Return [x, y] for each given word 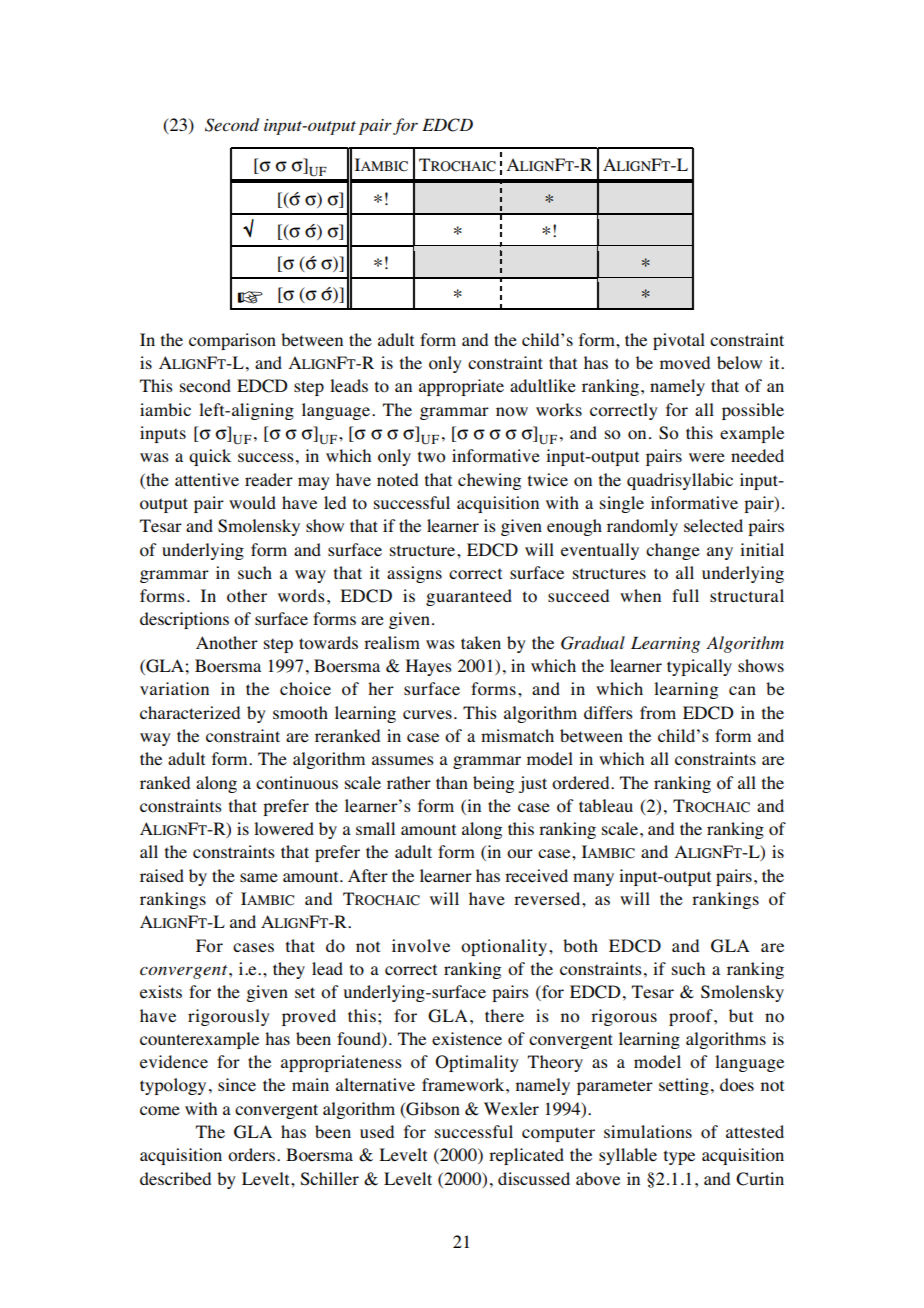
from [658, 713]
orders [251, 1155]
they [289, 970]
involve [421, 946]
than [452, 782]
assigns [414, 574]
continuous [297, 783]
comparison [232, 341]
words [301, 596]
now [512, 412]
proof [692, 1017]
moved [685, 363]
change [673, 551]
